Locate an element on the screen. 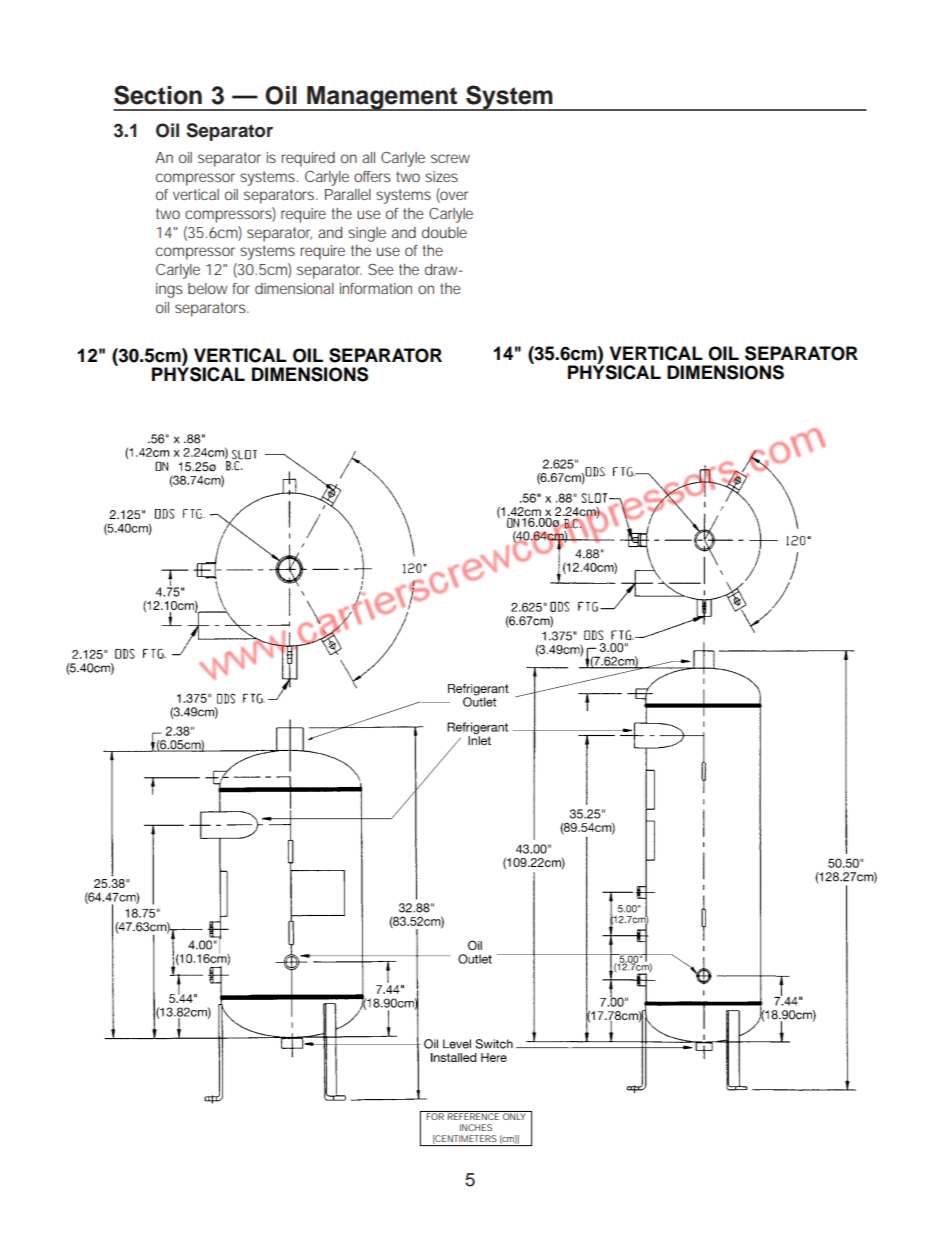 The width and height of the screenshot is (952, 1233). REFERENCE is located at coordinates (472, 1115).
